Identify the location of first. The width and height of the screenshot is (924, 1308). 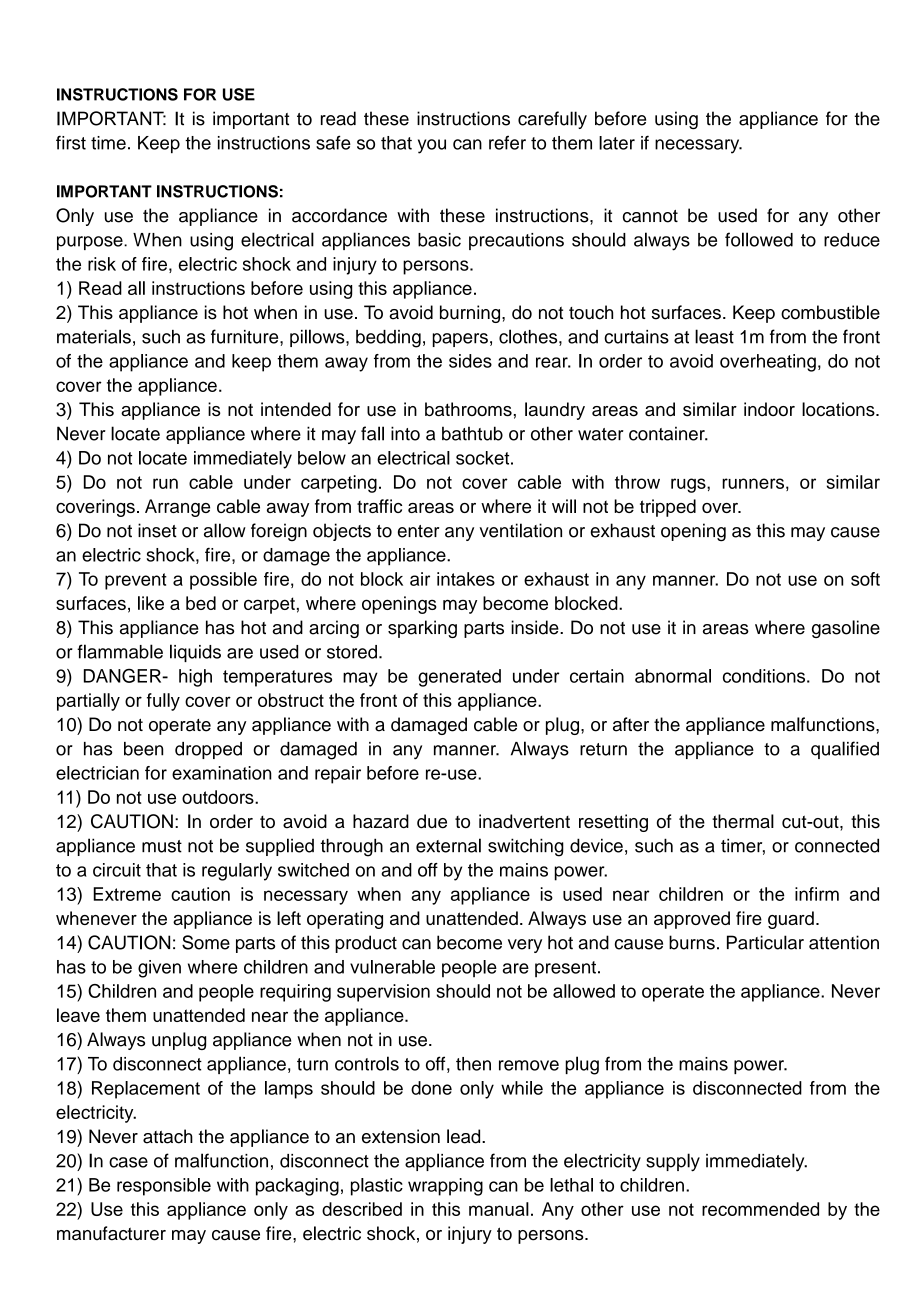
(71, 142).
